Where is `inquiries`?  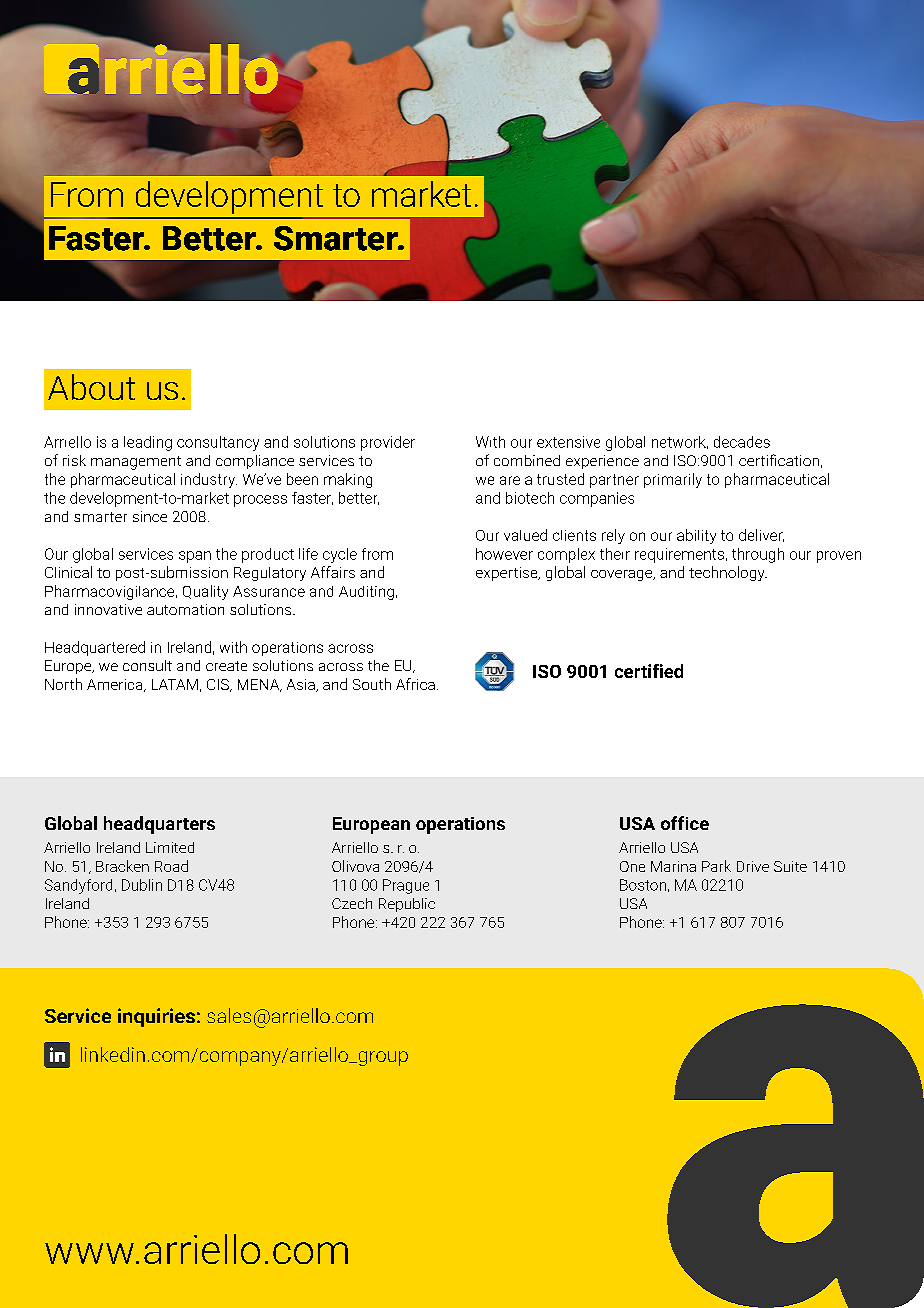
inquiries is located at coordinates (156, 1017).
